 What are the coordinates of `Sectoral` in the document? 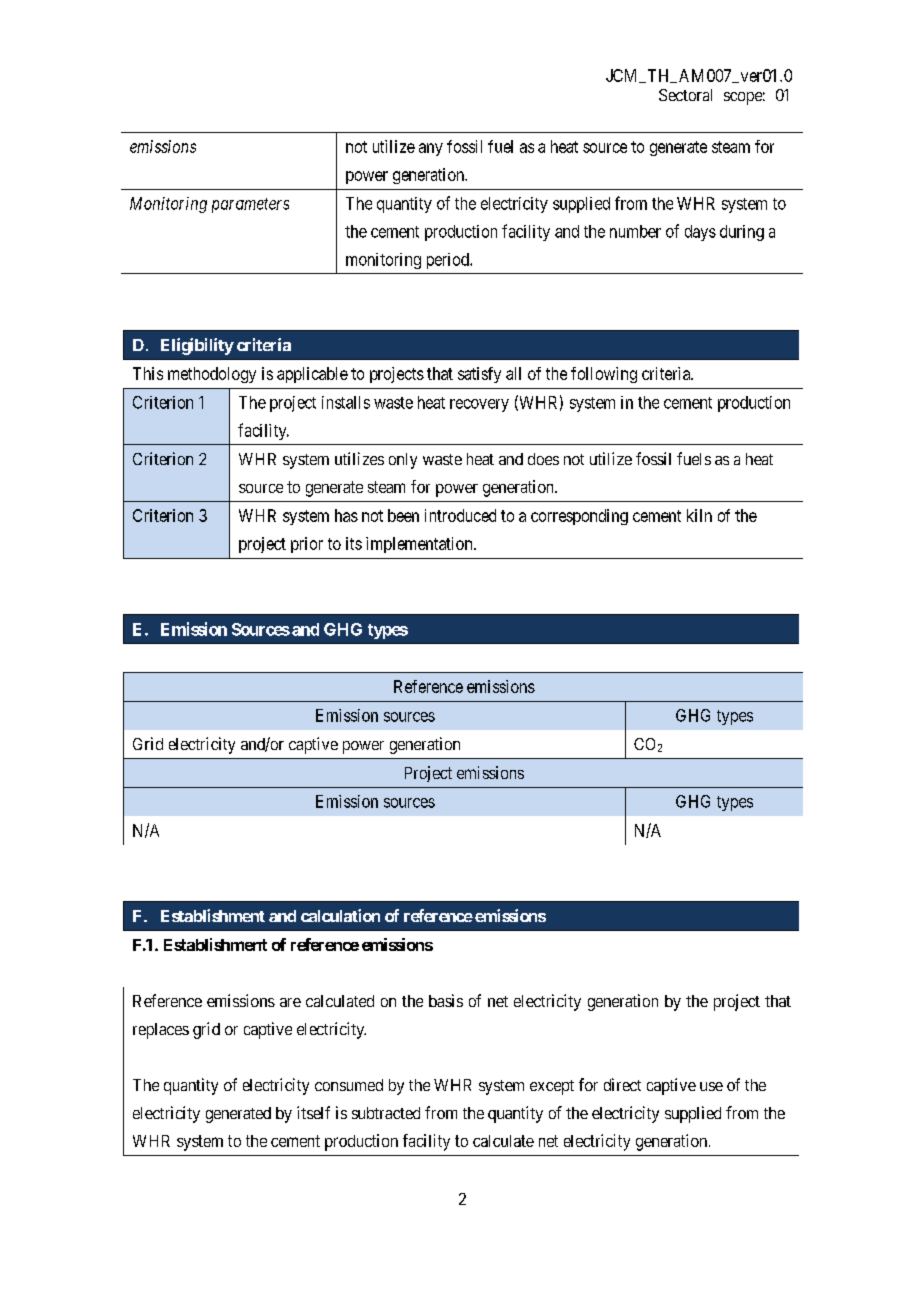 It's located at (685, 95).
